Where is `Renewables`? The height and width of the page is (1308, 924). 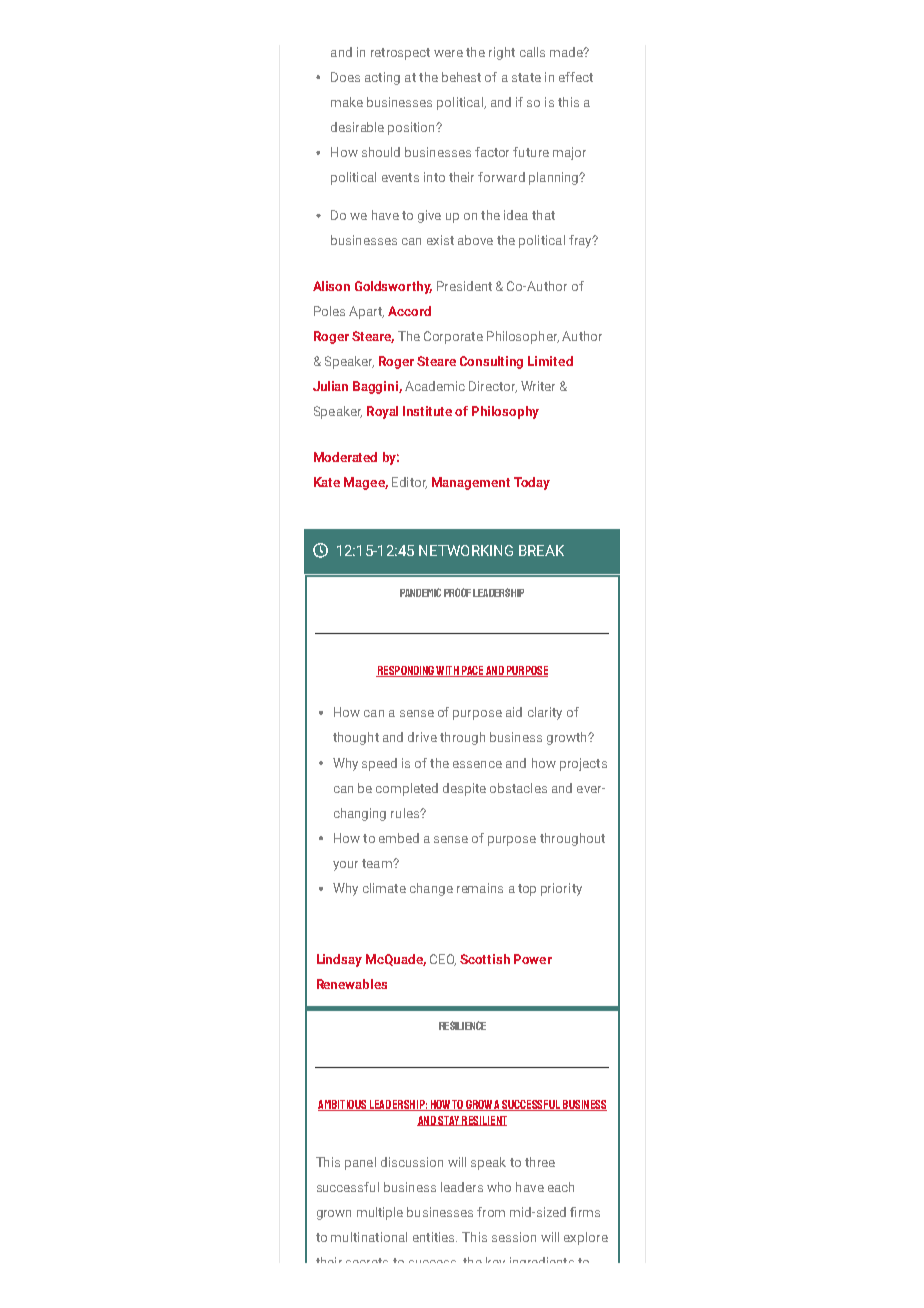
Renewables is located at coordinates (352, 984).
